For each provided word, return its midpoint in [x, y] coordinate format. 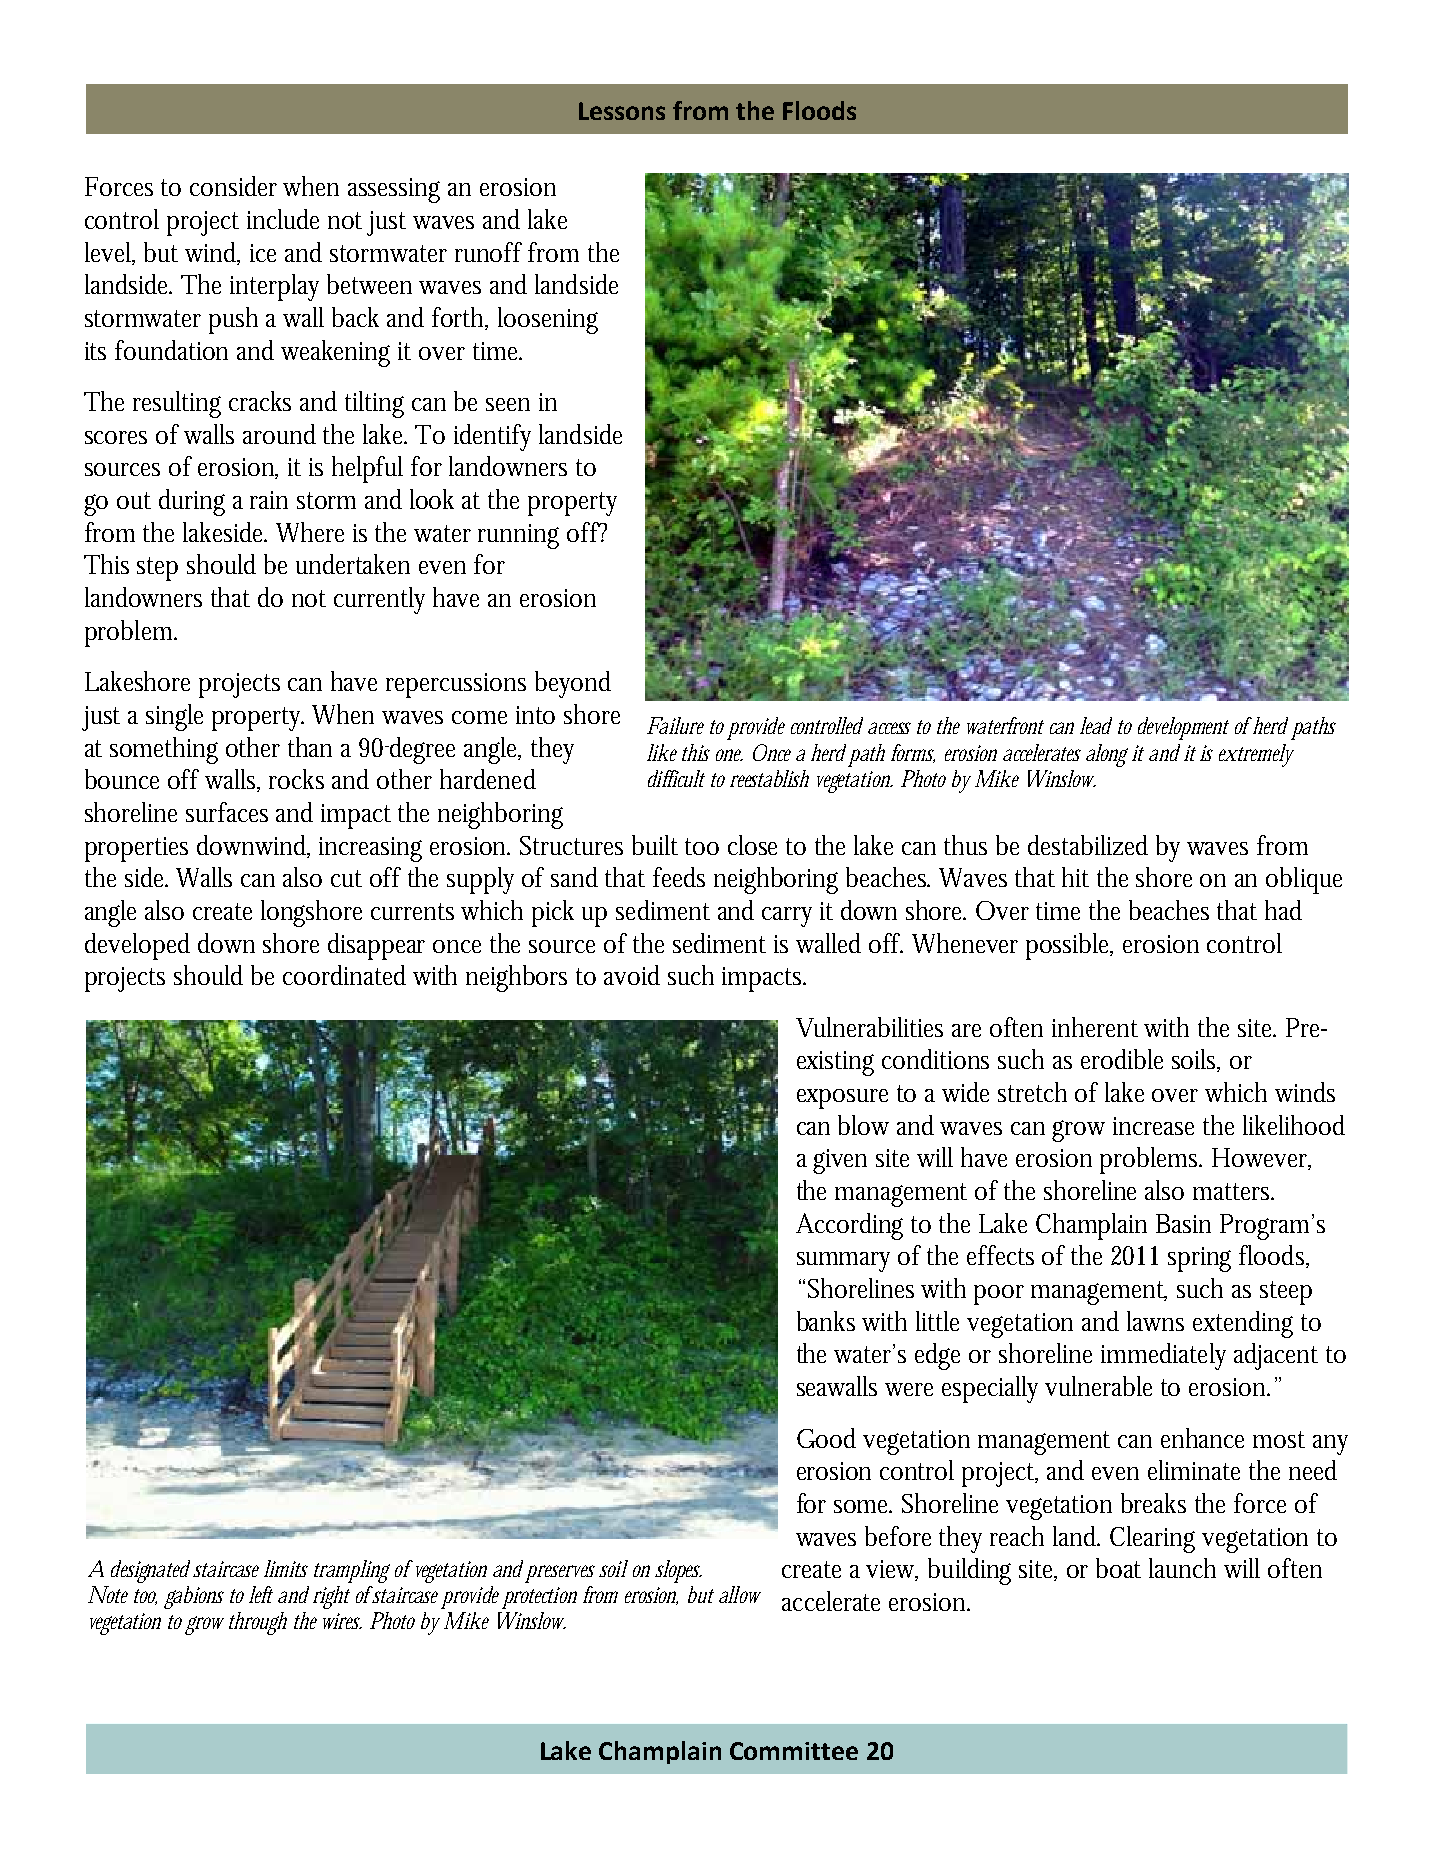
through [258, 1623]
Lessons [622, 111]
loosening [548, 320]
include [283, 219]
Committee [794, 1751]
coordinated [344, 975]
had [1283, 910]
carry [787, 917]
